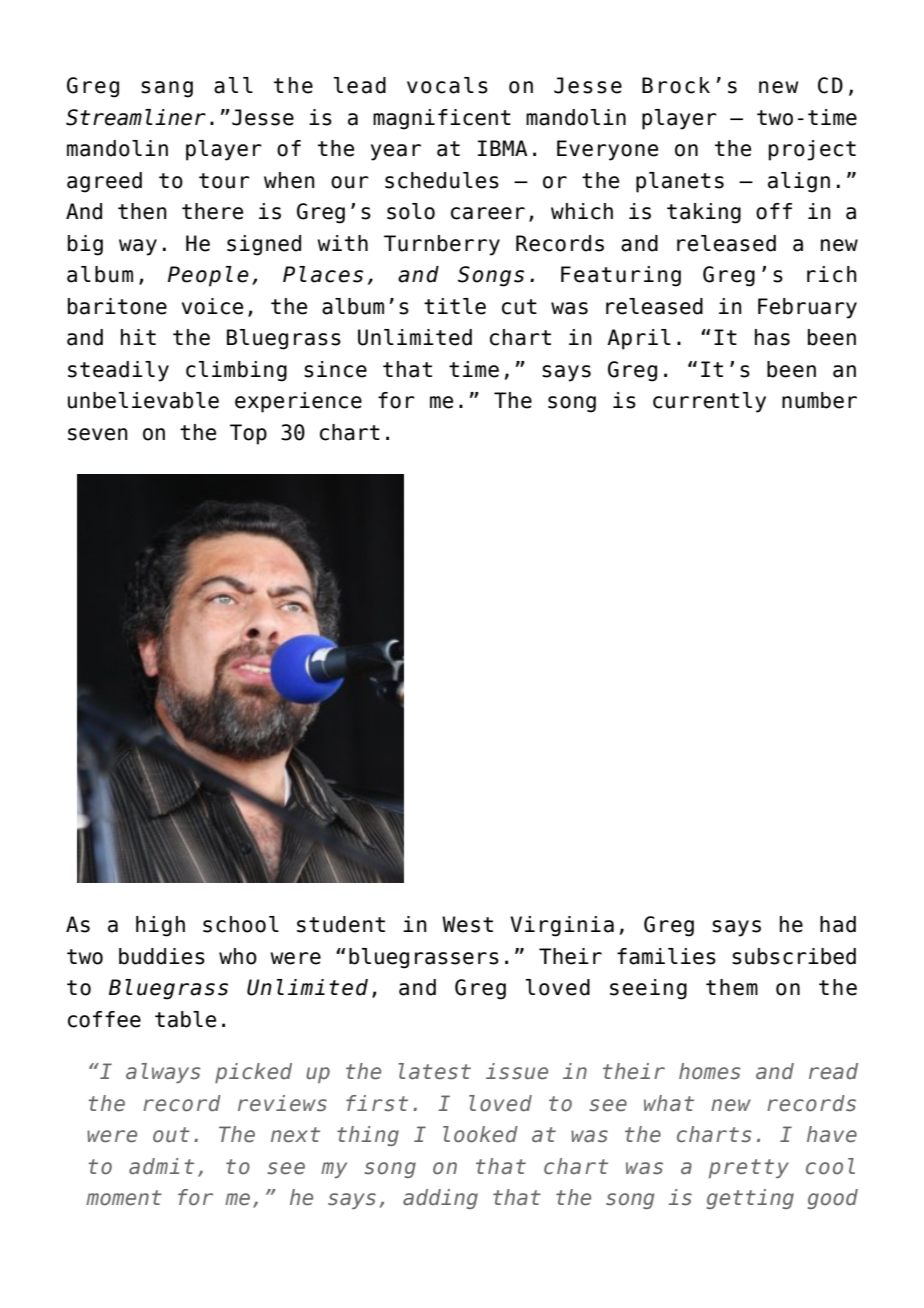 This screenshot has height=1308, width=924. What do you see at coordinates (248, 434) in the screenshot?
I see `Top` at bounding box center [248, 434].
